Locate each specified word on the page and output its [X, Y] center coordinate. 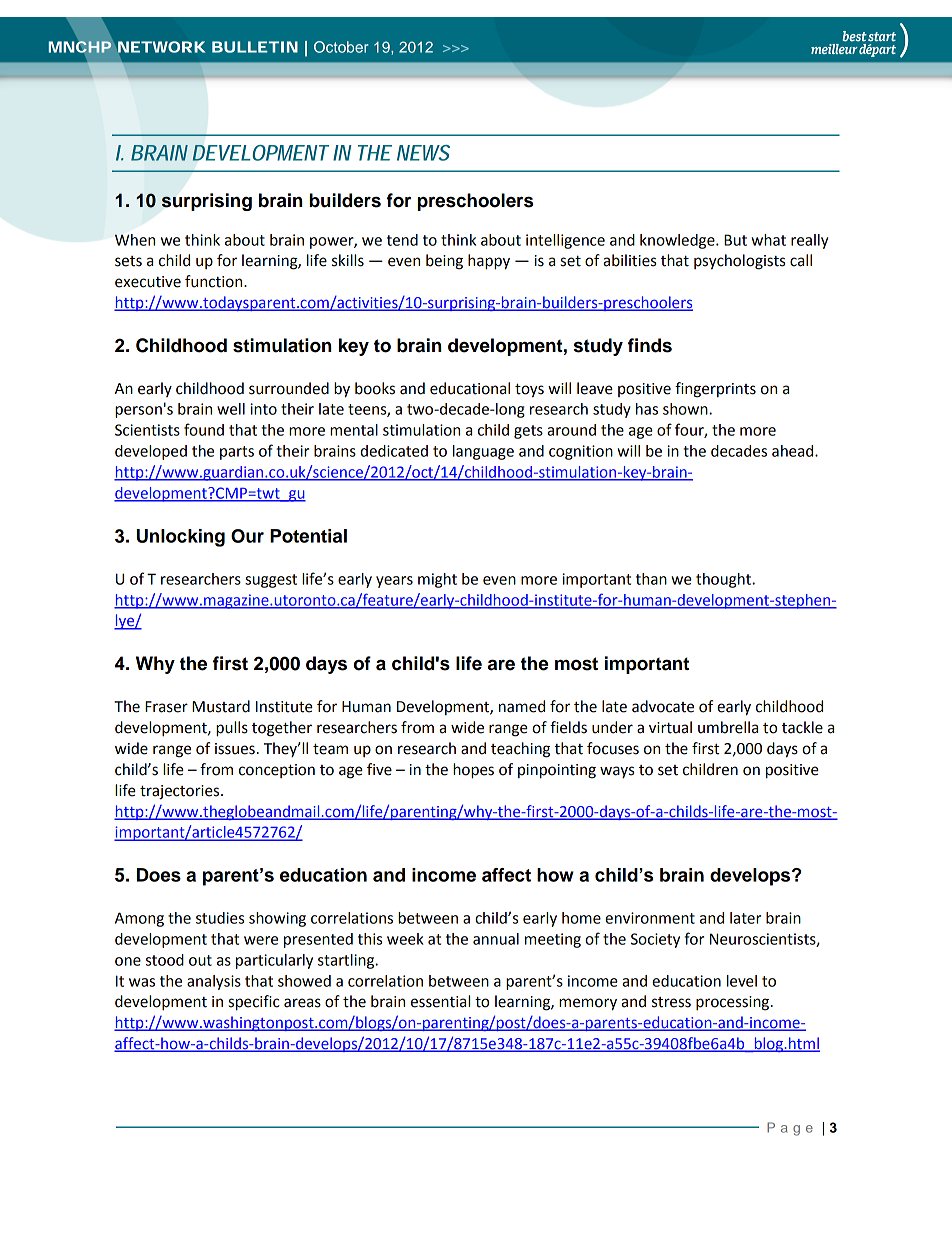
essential [440, 1001]
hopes [473, 771]
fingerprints [715, 390]
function [215, 281]
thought [724, 580]
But [735, 240]
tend [402, 240]
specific [254, 1003]
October [341, 47]
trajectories [181, 792]
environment [650, 918]
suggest [271, 581]
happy [489, 262]
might [437, 580]
